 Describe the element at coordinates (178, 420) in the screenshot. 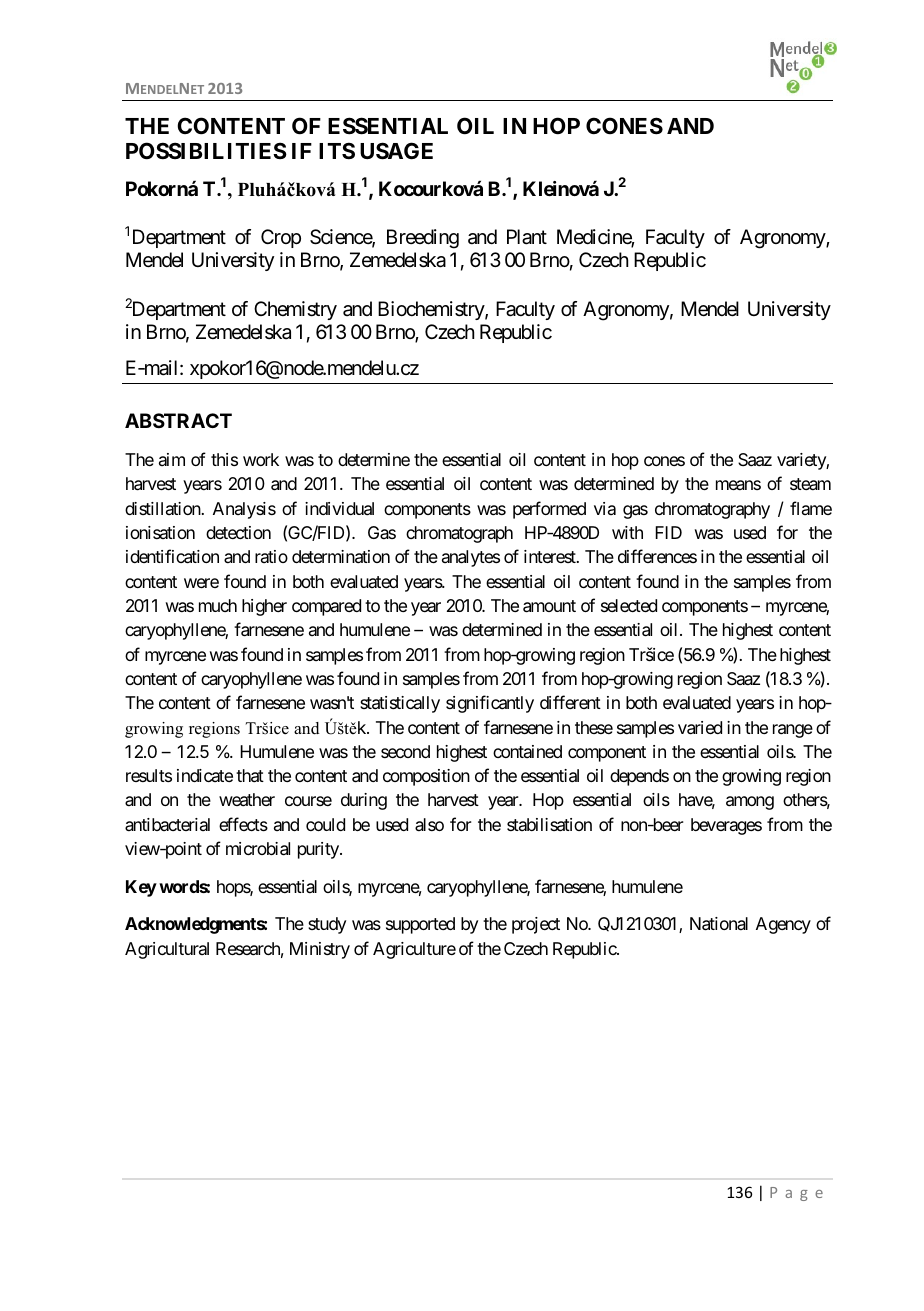

I see `ABSTRACT` at that location.
